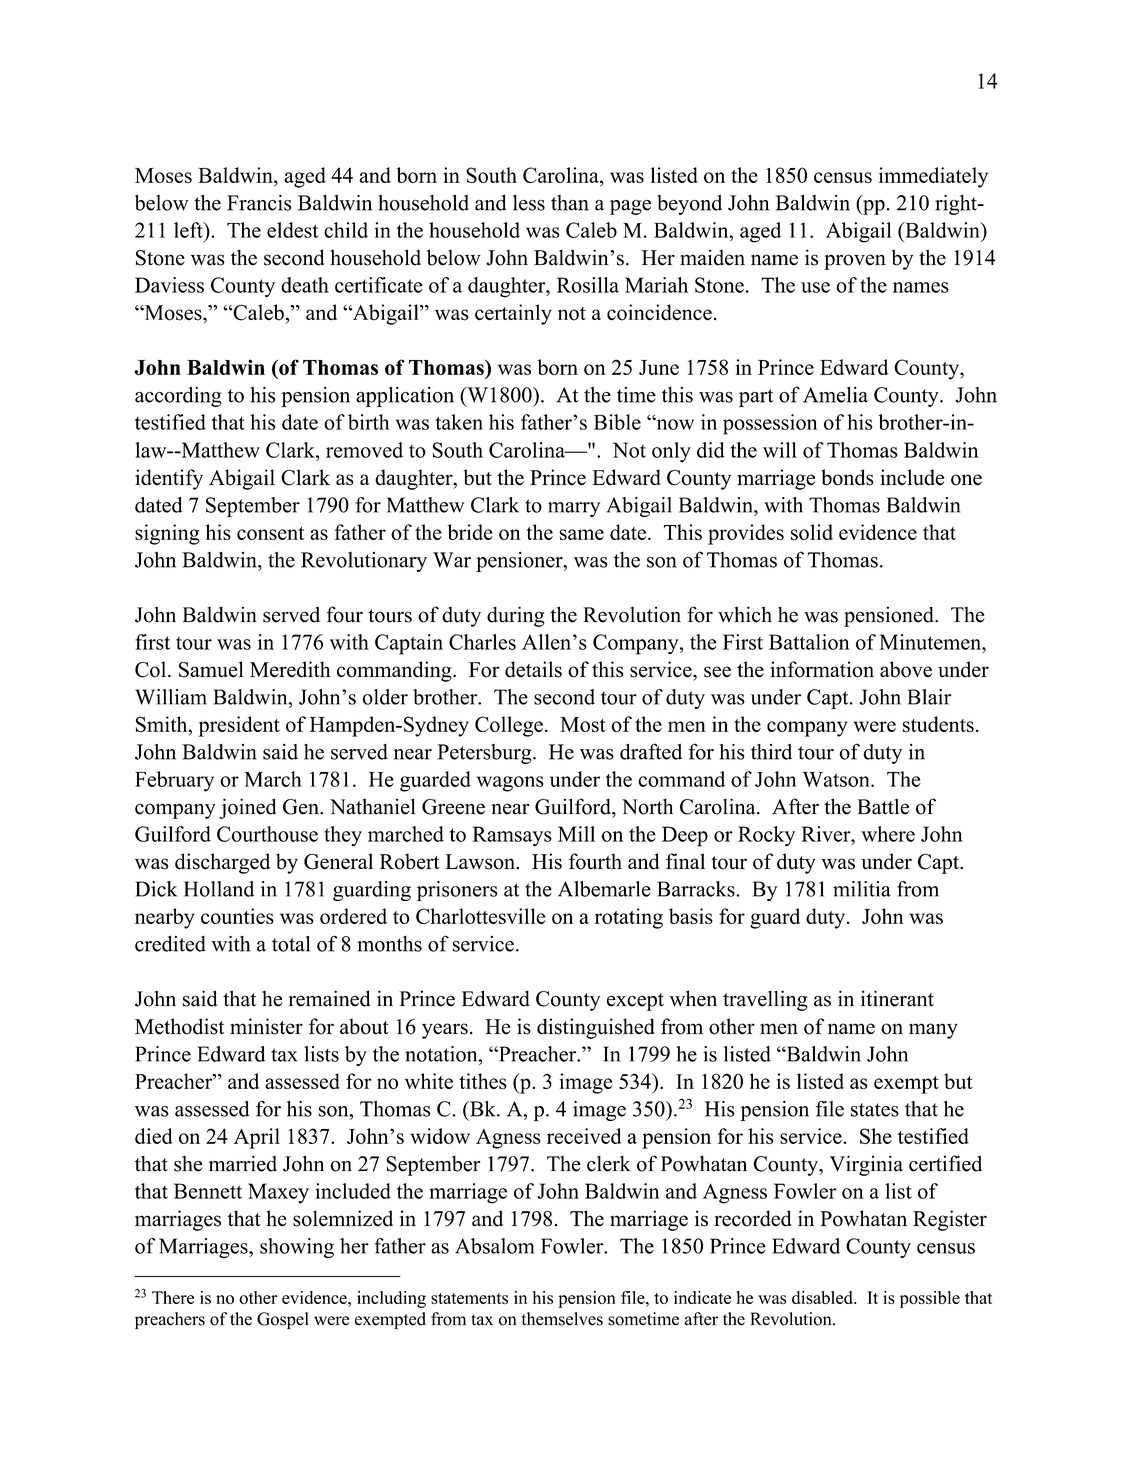  I want to click on River, so click(827, 834).
